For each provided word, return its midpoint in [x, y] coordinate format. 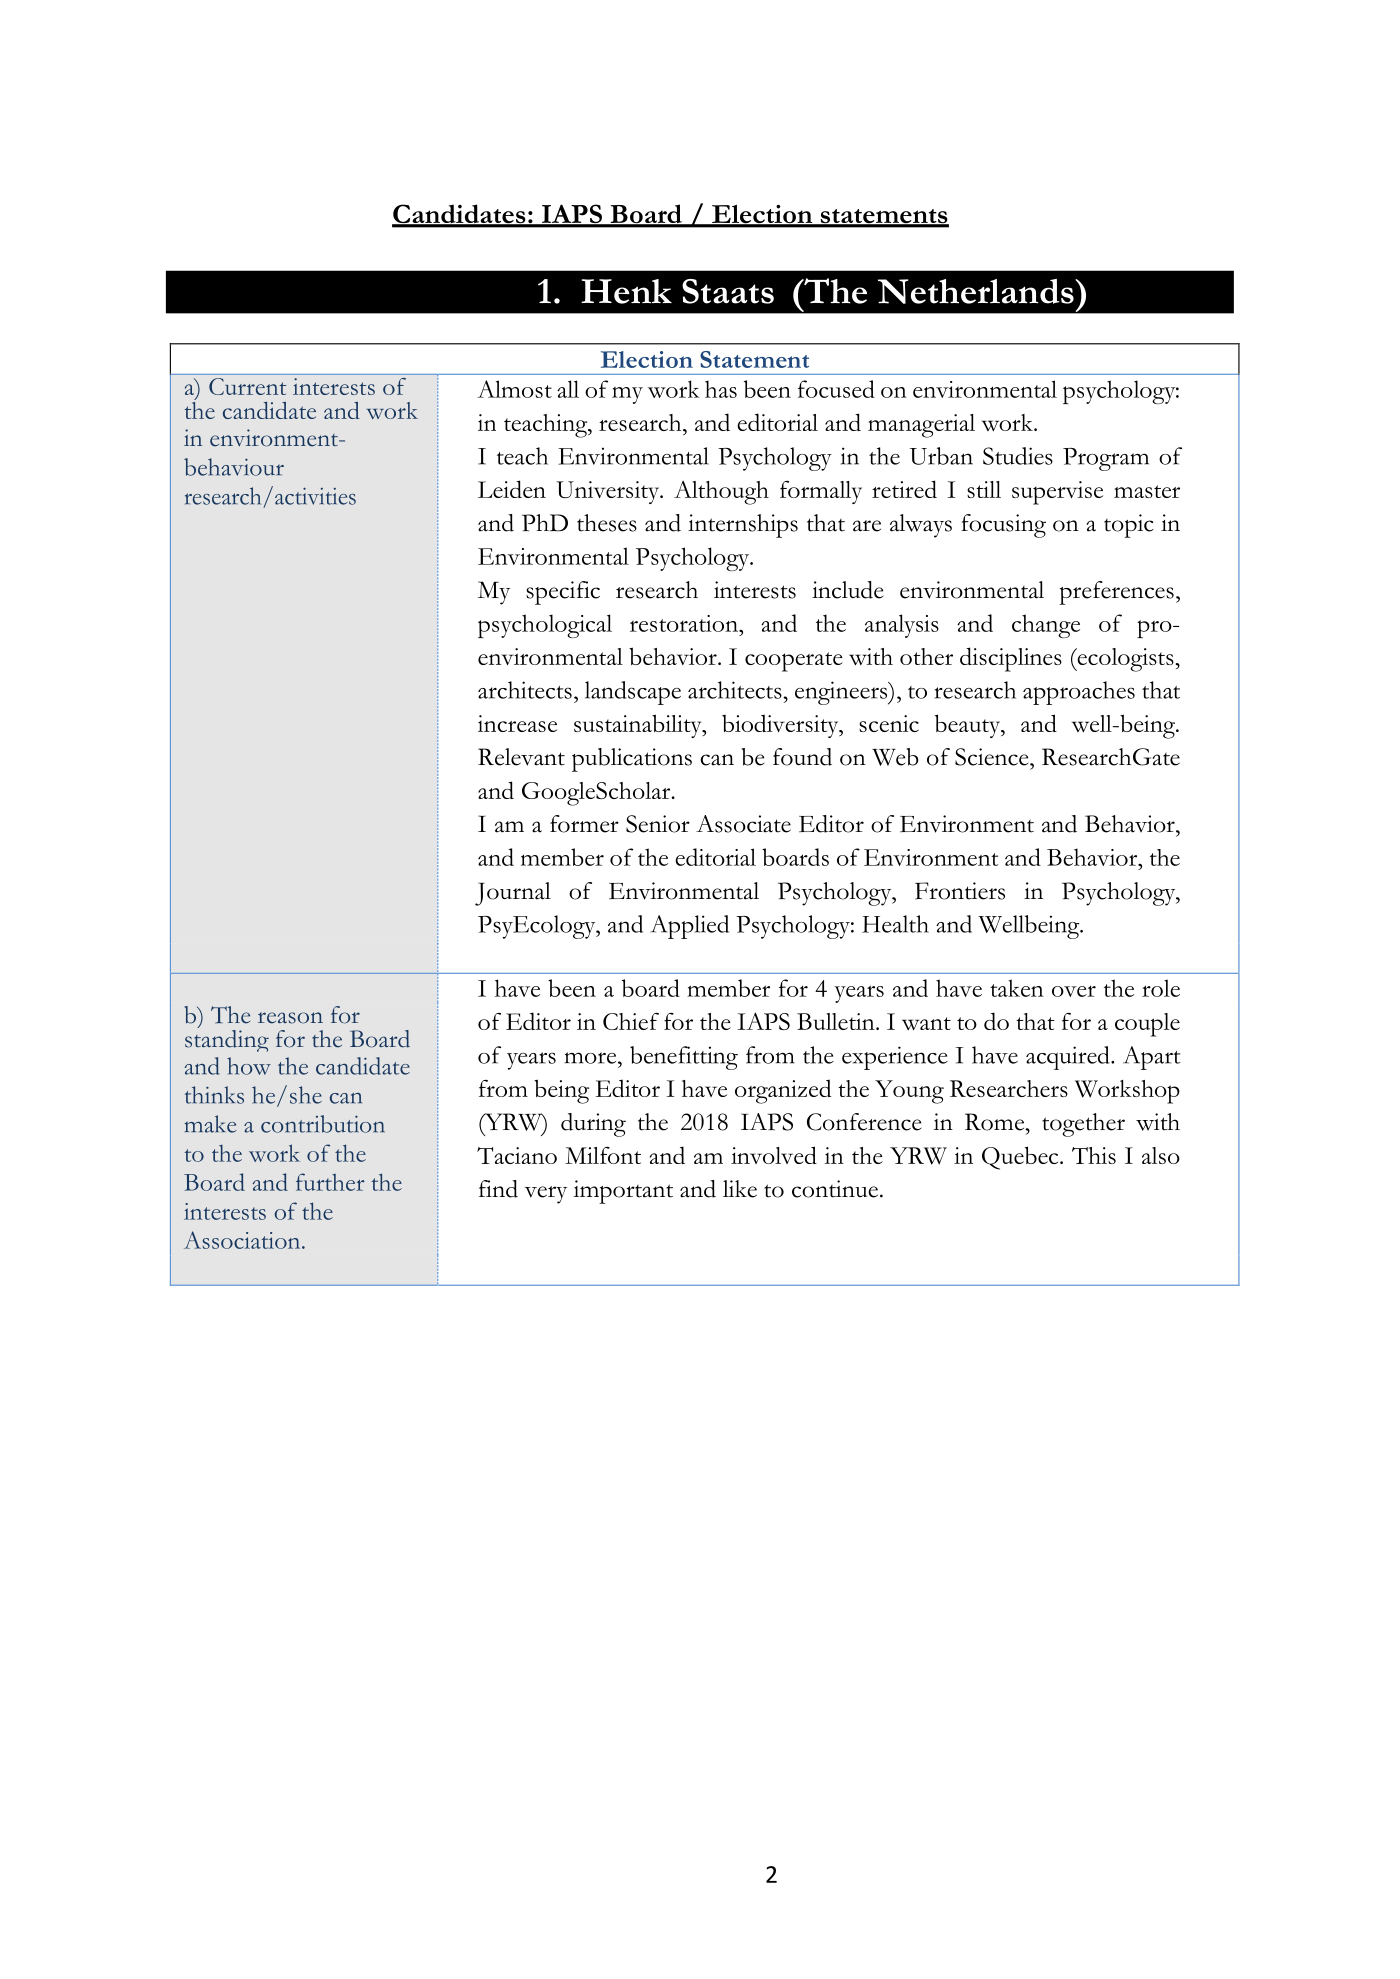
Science [993, 757]
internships [743, 526]
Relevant [521, 757]
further [330, 1182]
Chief [631, 1021]
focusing [1003, 526]
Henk [626, 291]
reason [290, 1018]
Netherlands [977, 291]
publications [632, 760]
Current [247, 386]
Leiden [512, 489]
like [740, 1189]
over [1074, 991]
